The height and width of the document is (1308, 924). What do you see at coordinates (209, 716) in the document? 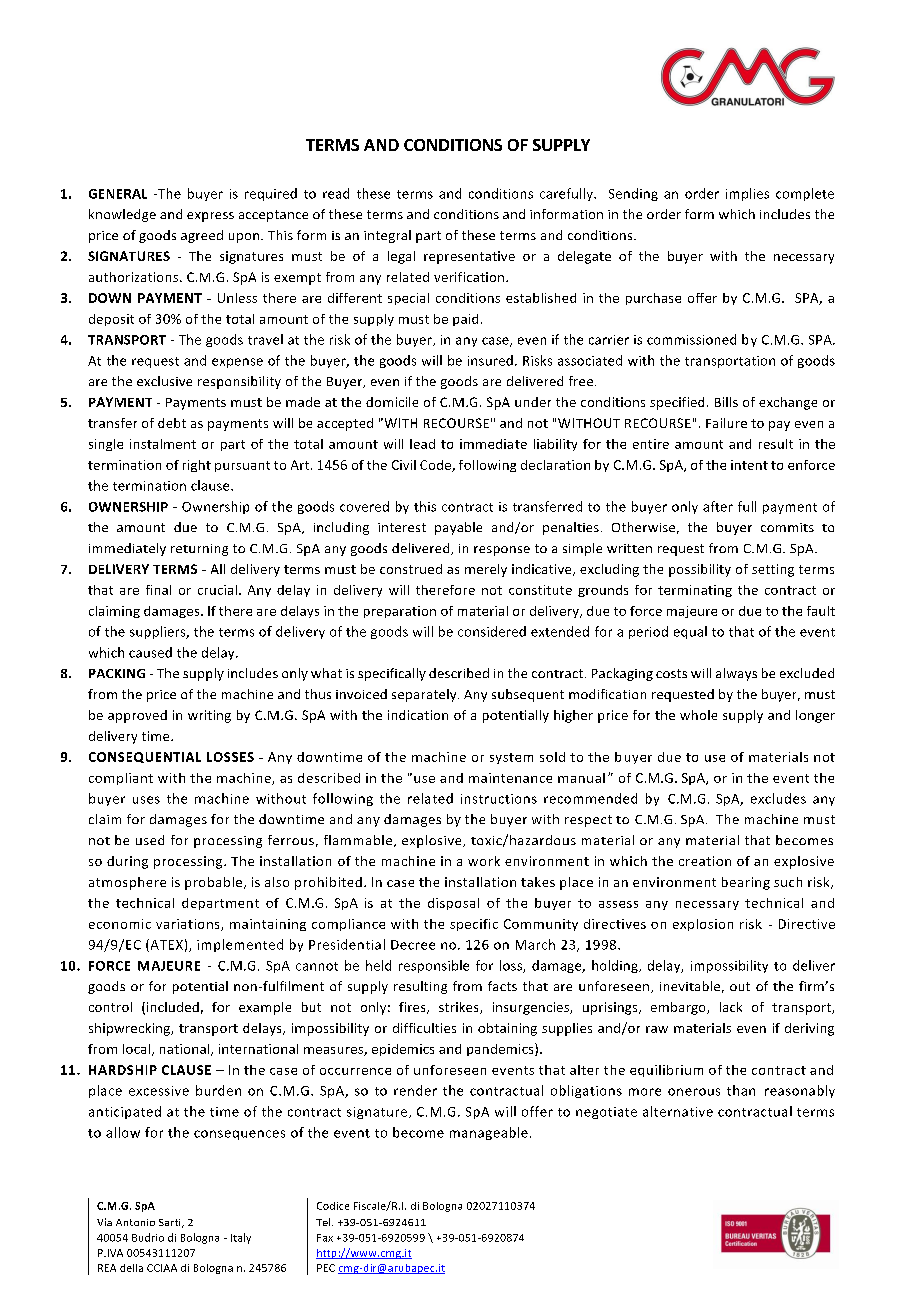
I see `writing` at bounding box center [209, 716].
